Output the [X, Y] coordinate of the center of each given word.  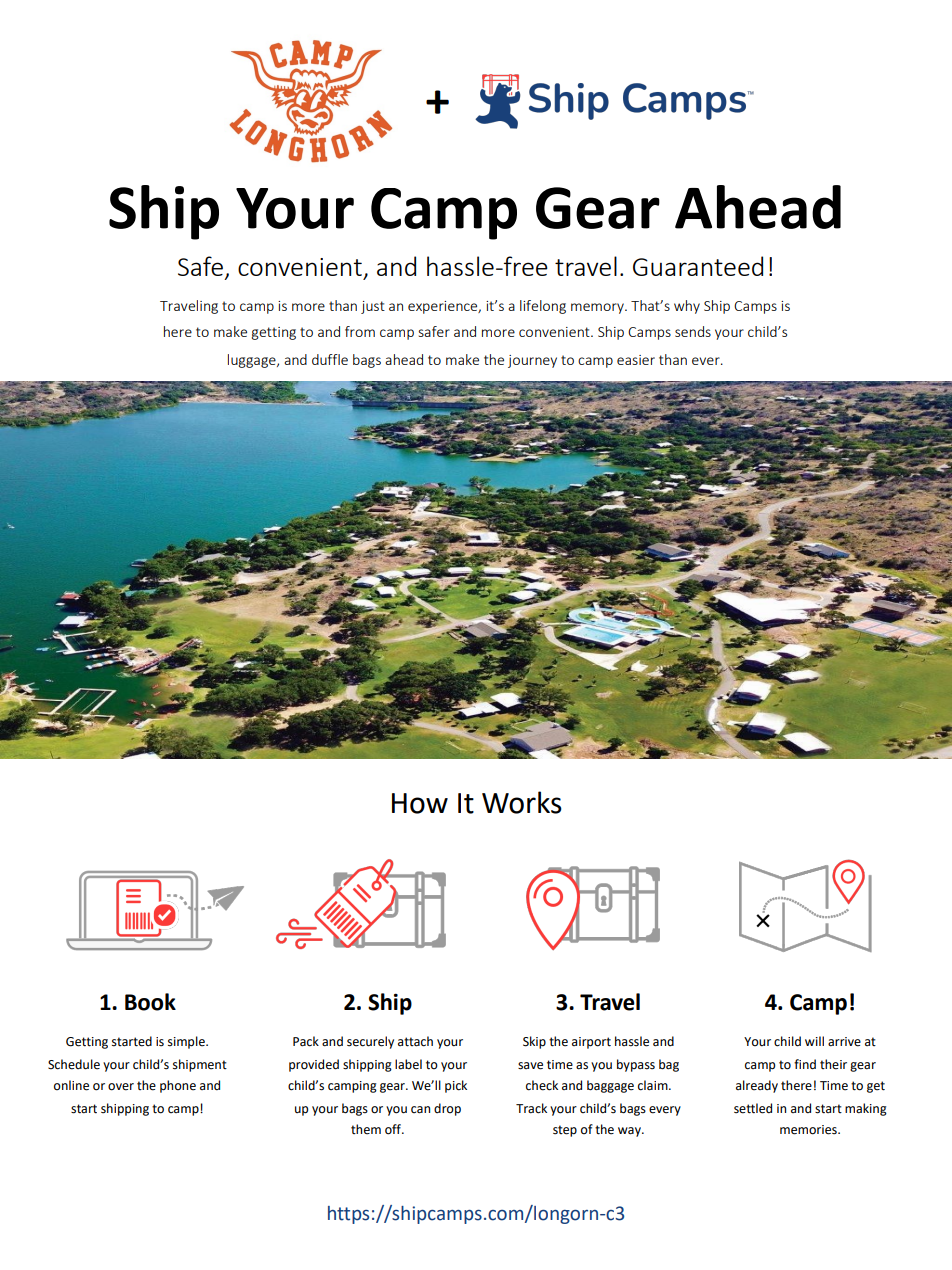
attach [415, 1041]
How [420, 803]
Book [150, 1002]
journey [532, 361]
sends [693, 331]
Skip [534, 1042]
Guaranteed [698, 266]
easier [636, 360]
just [373, 307]
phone [178, 1086]
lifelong [543, 307]
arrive [844, 1042]
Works [522, 802]
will [814, 1041]
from [360, 331]
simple [187, 1042]
